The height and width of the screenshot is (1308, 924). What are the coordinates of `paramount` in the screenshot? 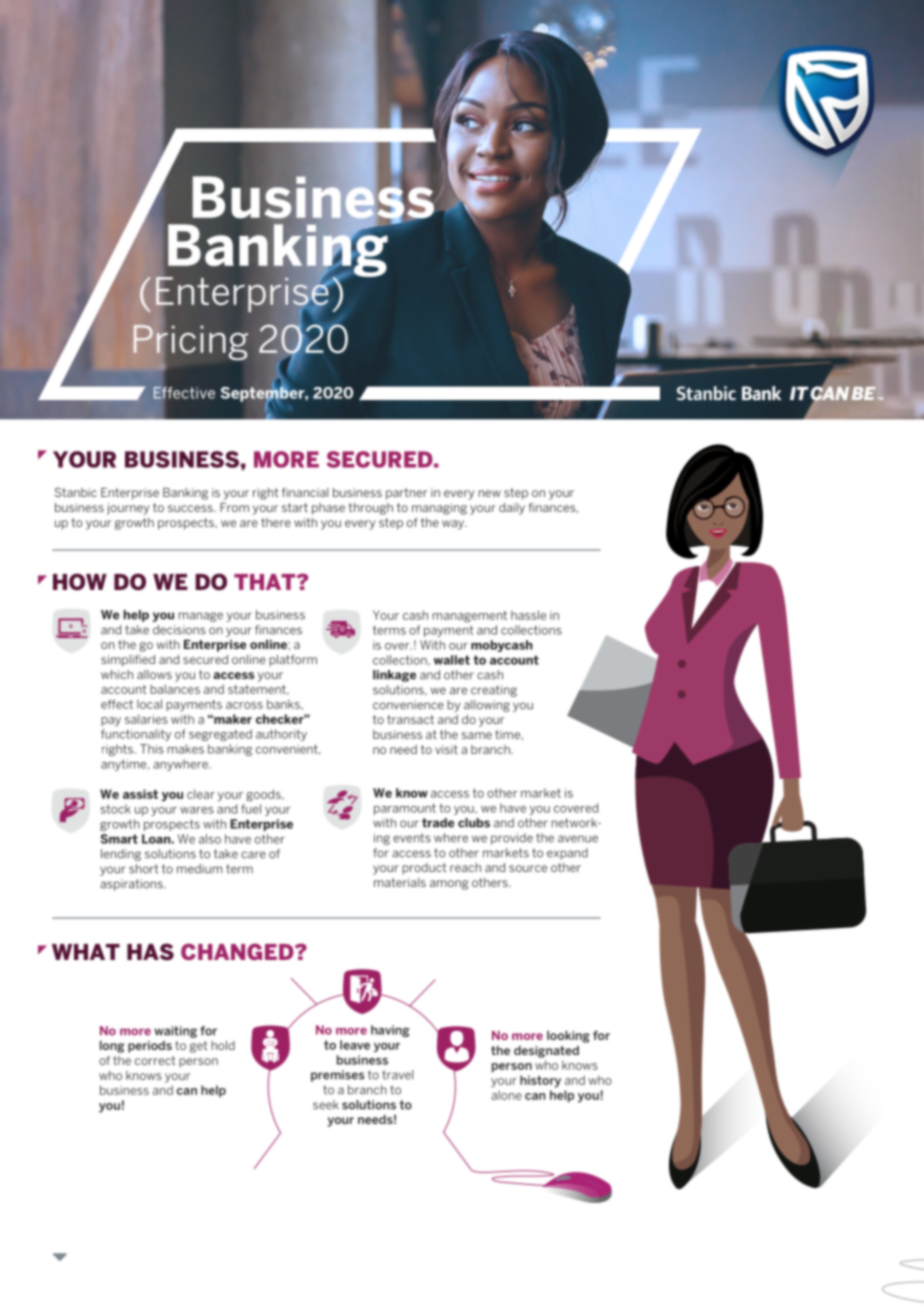 It's located at (405, 809).
